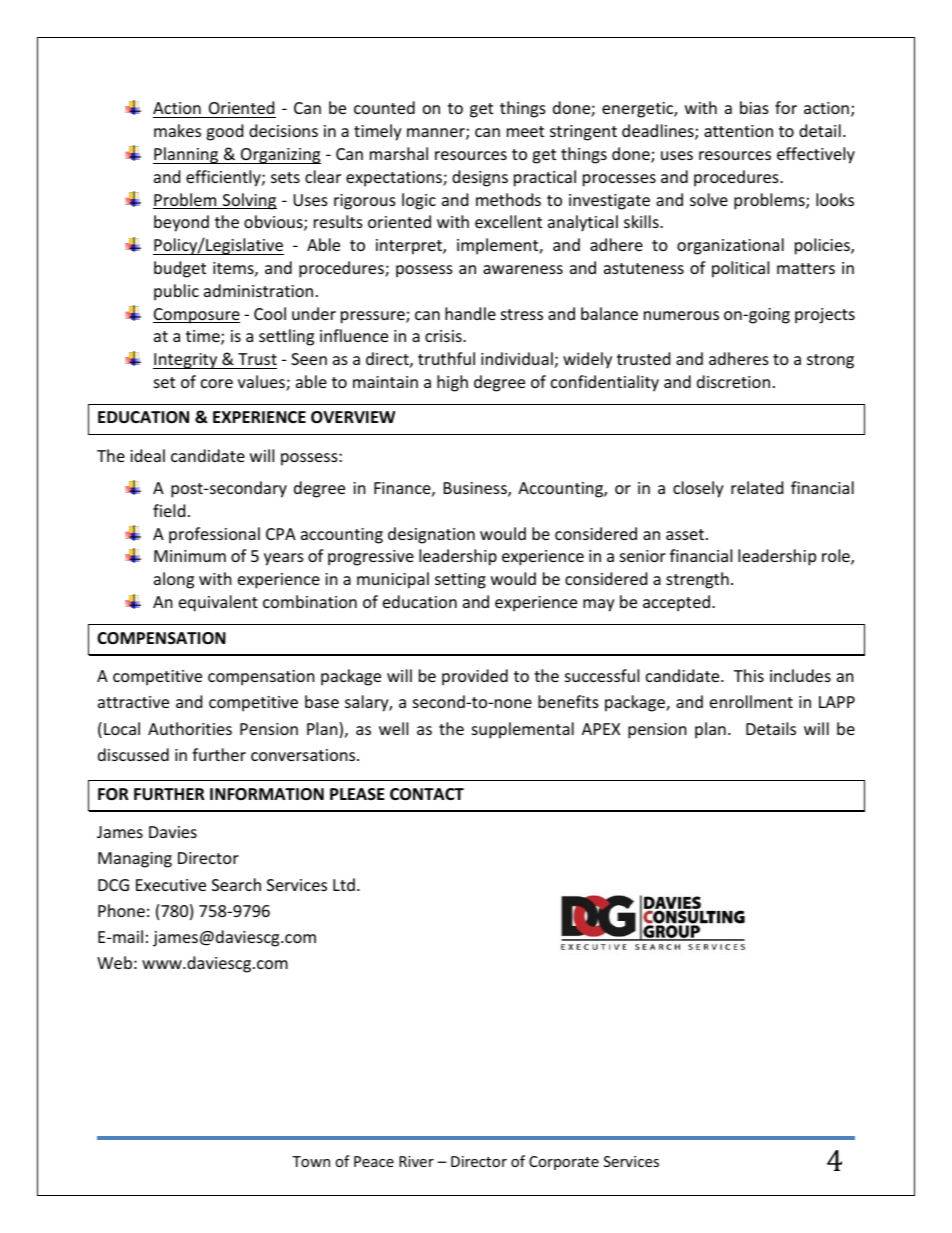  What do you see at coordinates (218, 603) in the screenshot?
I see `equivalent` at bounding box center [218, 603].
